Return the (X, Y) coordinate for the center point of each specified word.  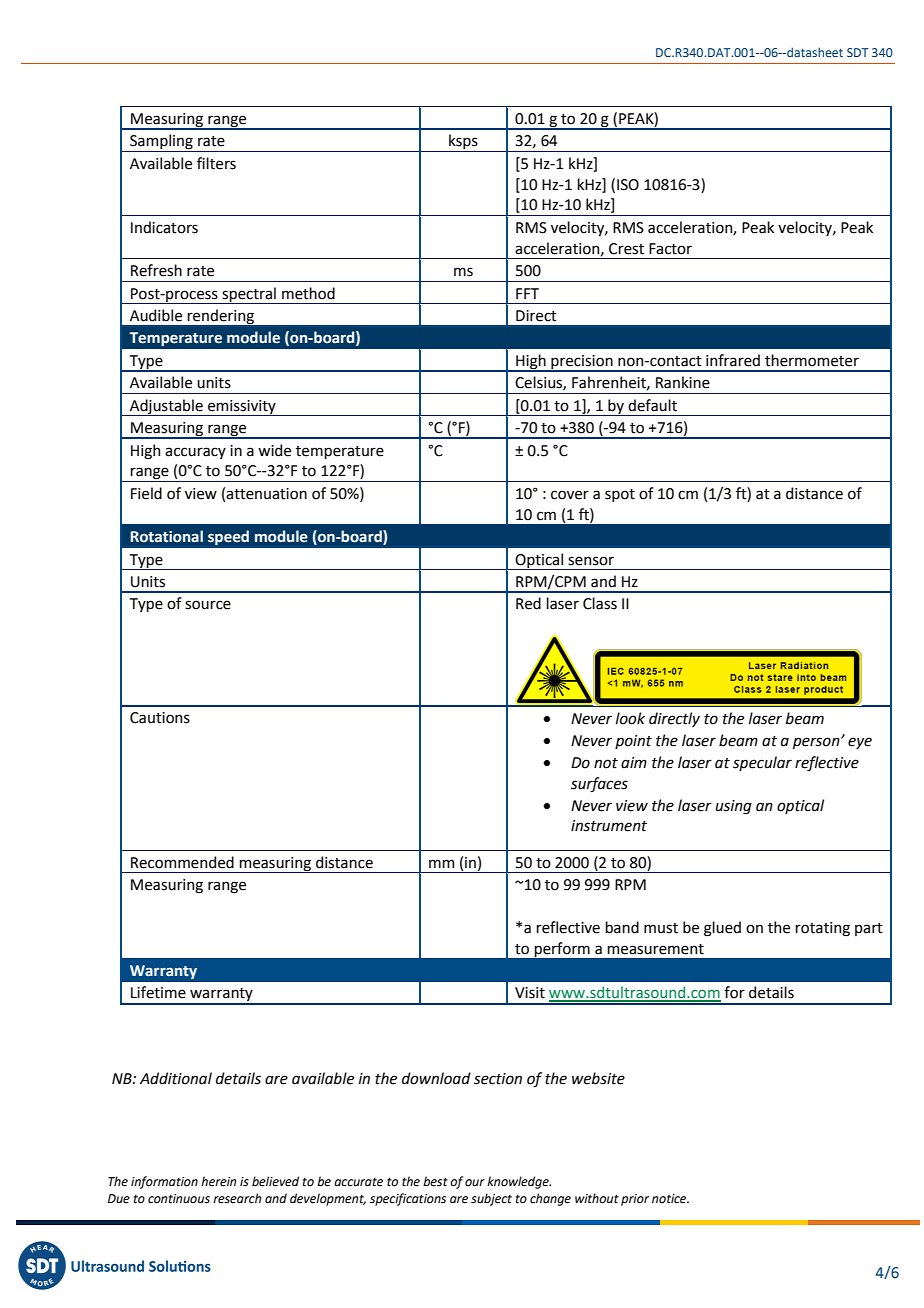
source (208, 605)
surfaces (599, 784)
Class (600, 603)
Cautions (160, 718)
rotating (822, 929)
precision (582, 363)
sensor (591, 561)
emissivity (242, 408)
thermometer (812, 360)
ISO (628, 185)
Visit (530, 993)
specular (762, 763)
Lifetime (158, 992)
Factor (670, 249)
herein (218, 1181)
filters (216, 163)
